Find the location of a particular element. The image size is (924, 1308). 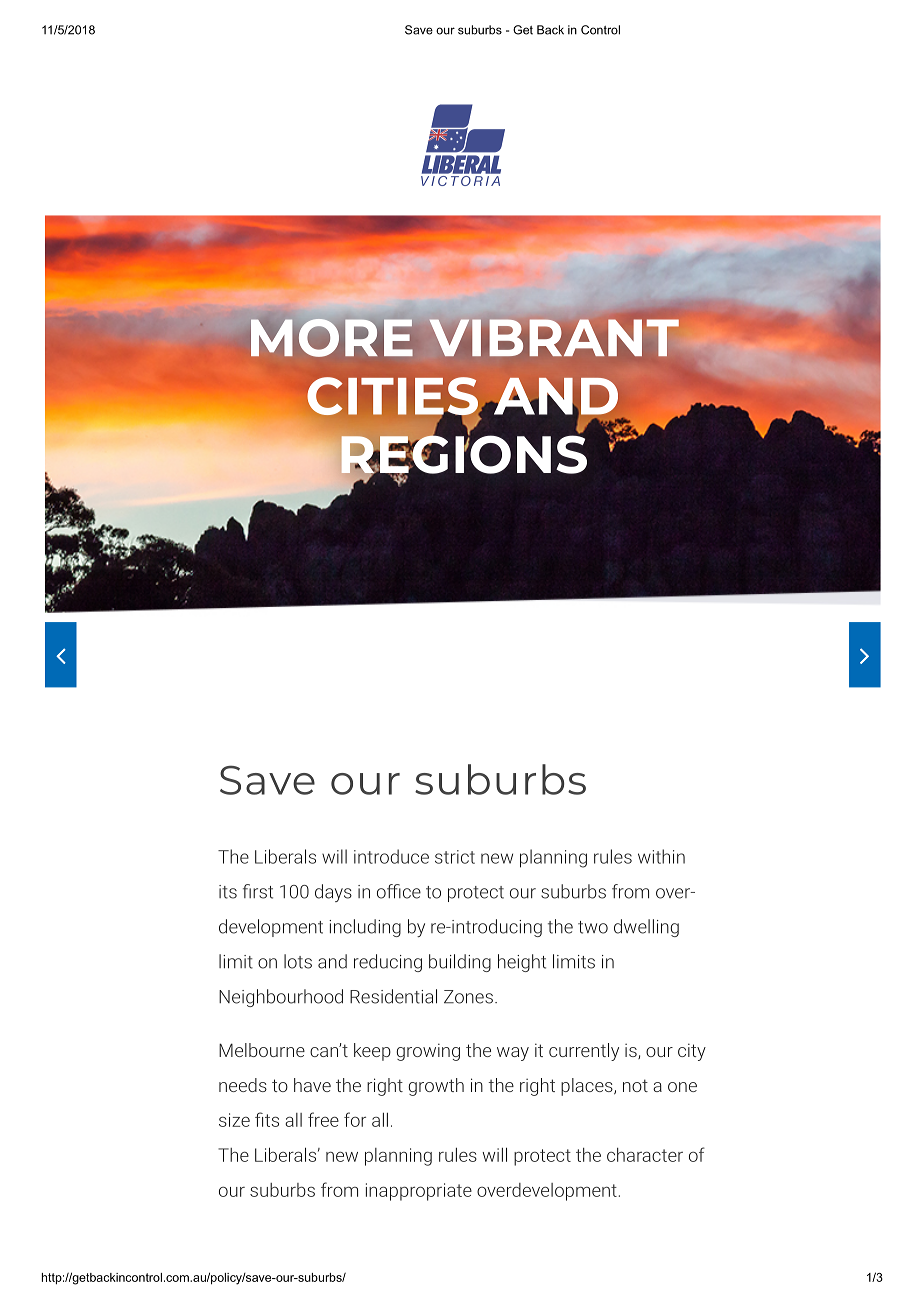

strict is located at coordinates (455, 857).
